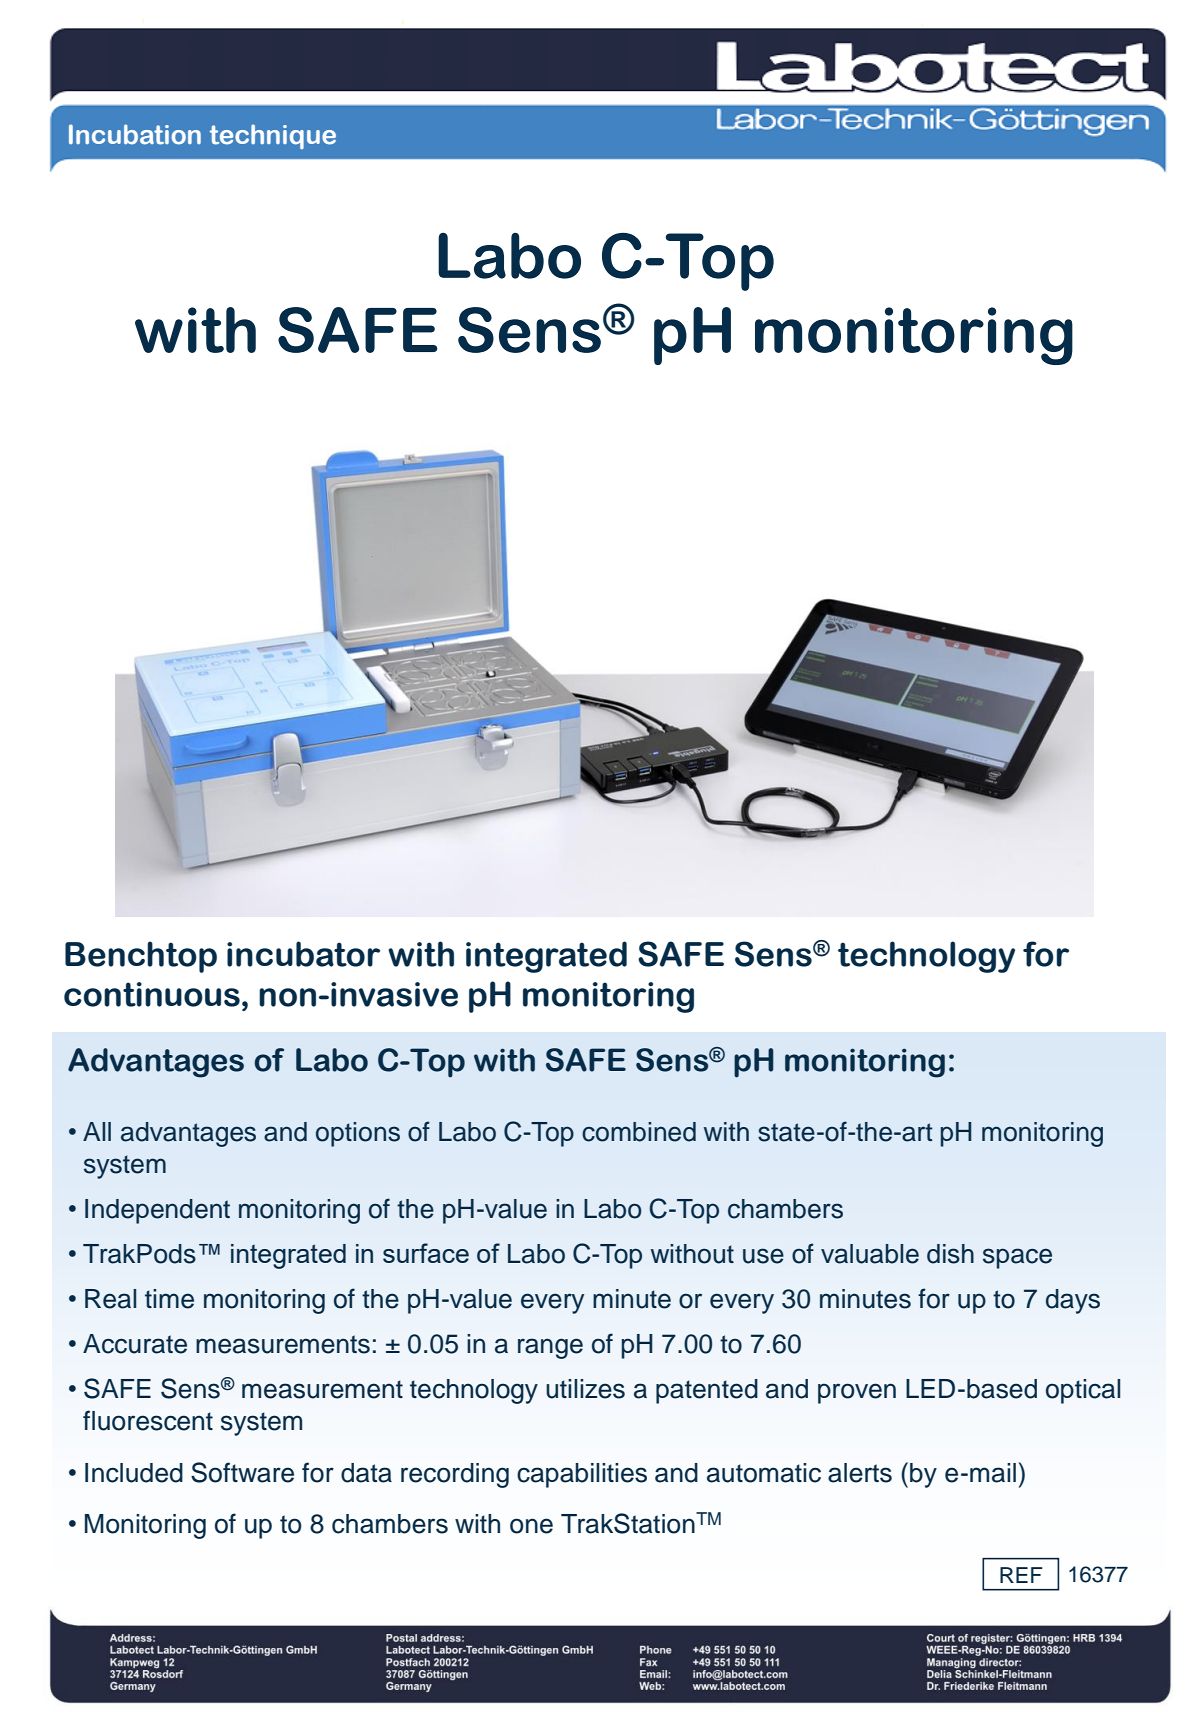  What do you see at coordinates (950, 1254) in the screenshot?
I see `dish` at bounding box center [950, 1254].
